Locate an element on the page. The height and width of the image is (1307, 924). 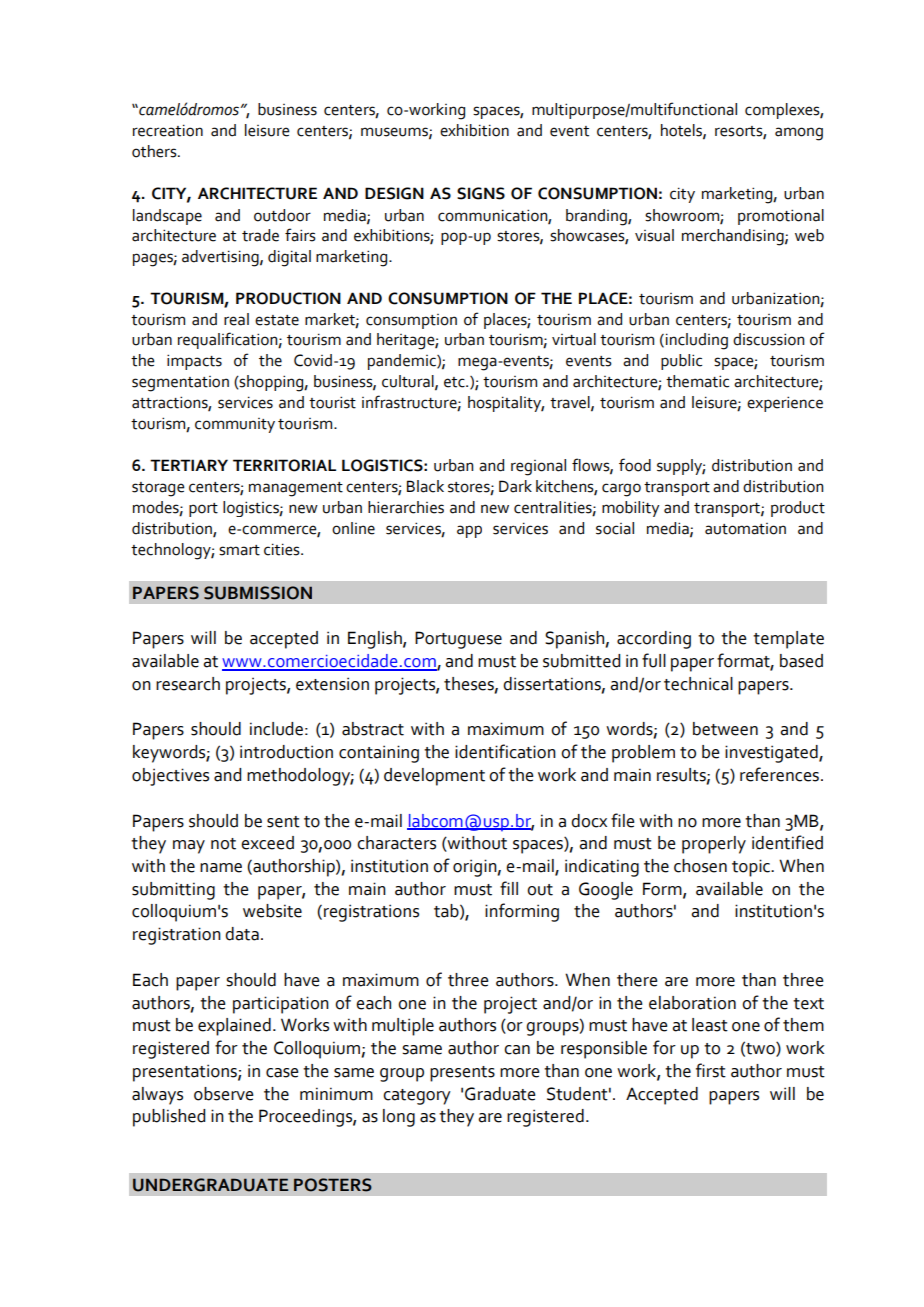
development is located at coordinates (434, 777).
